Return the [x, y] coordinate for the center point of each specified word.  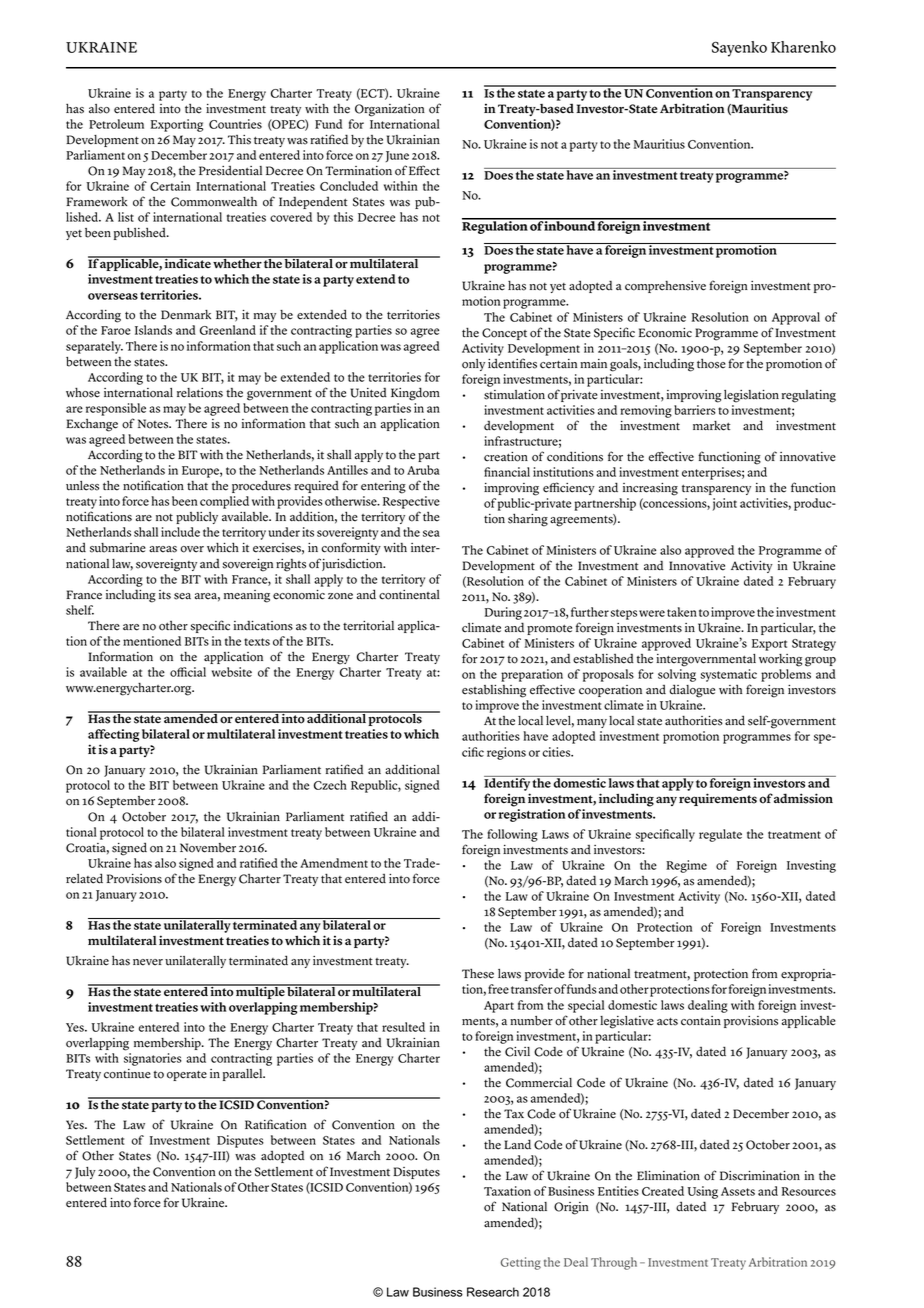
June [397, 156]
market [711, 426]
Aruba [423, 470]
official [188, 672]
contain [701, 1021]
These [478, 973]
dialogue [692, 691]
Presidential [230, 171]
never [148, 962]
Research [493, 1292]
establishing [494, 691]
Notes [154, 424]
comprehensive [665, 287]
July [85, 1173]
